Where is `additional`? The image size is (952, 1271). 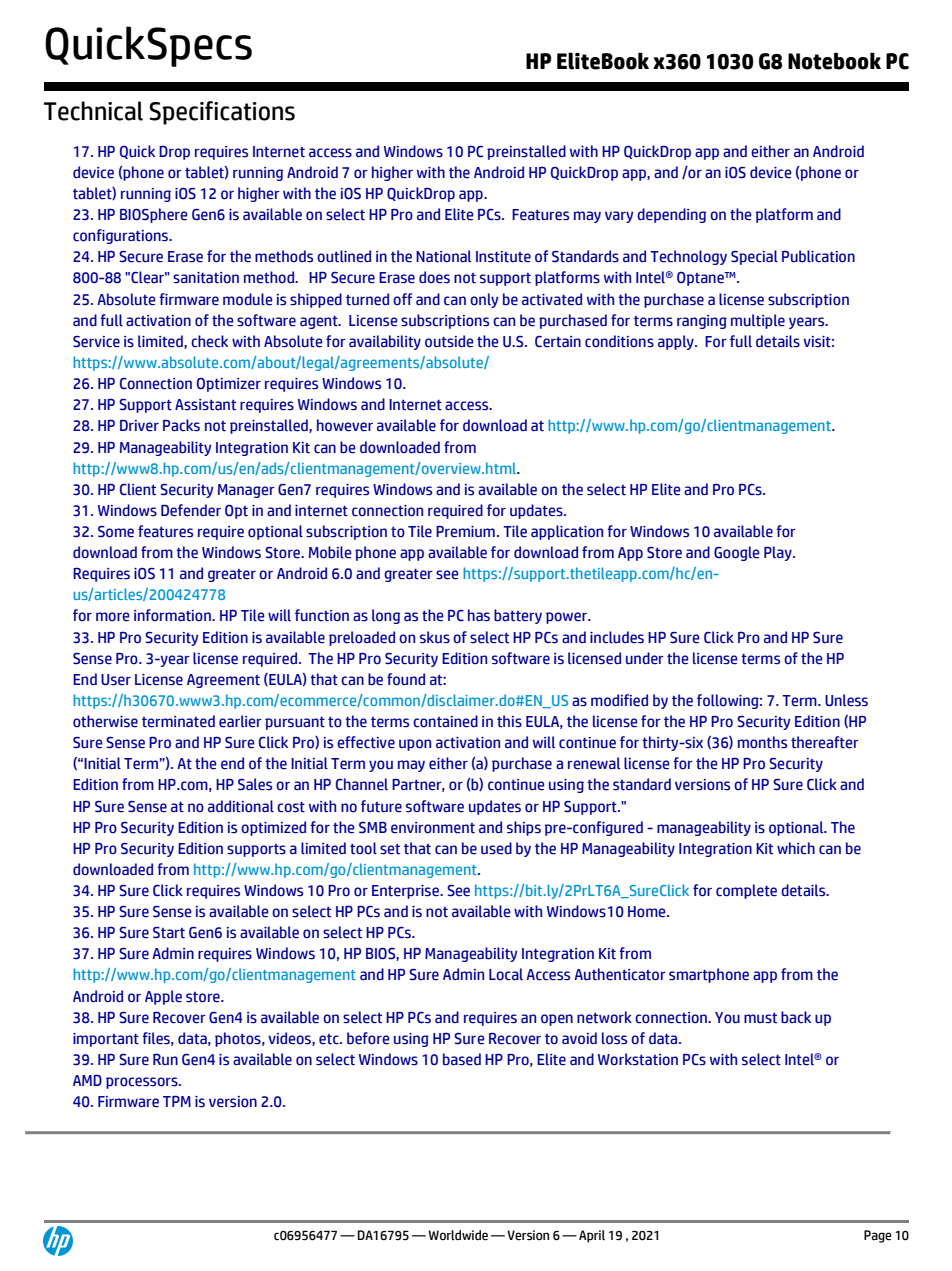 additional is located at coordinates (241, 806).
